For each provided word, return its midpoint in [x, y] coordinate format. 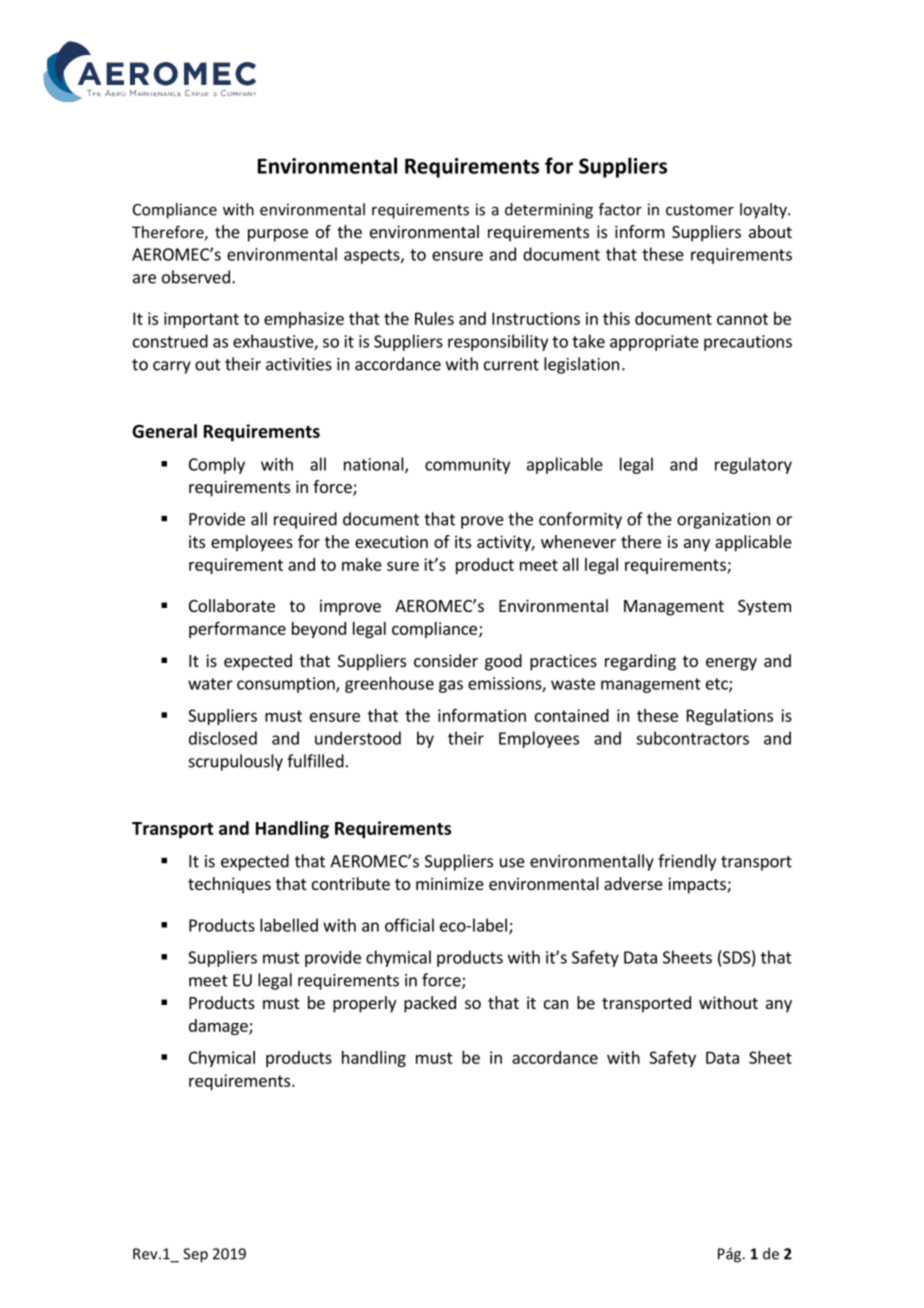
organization [723, 521]
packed [430, 1004]
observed [196, 277]
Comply [217, 465]
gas [451, 686]
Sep [195, 1255]
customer [700, 210]
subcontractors [692, 738]
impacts [698, 885]
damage [219, 1027]
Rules [434, 318]
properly [364, 1004]
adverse [633, 883]
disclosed [223, 738]
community [467, 466]
